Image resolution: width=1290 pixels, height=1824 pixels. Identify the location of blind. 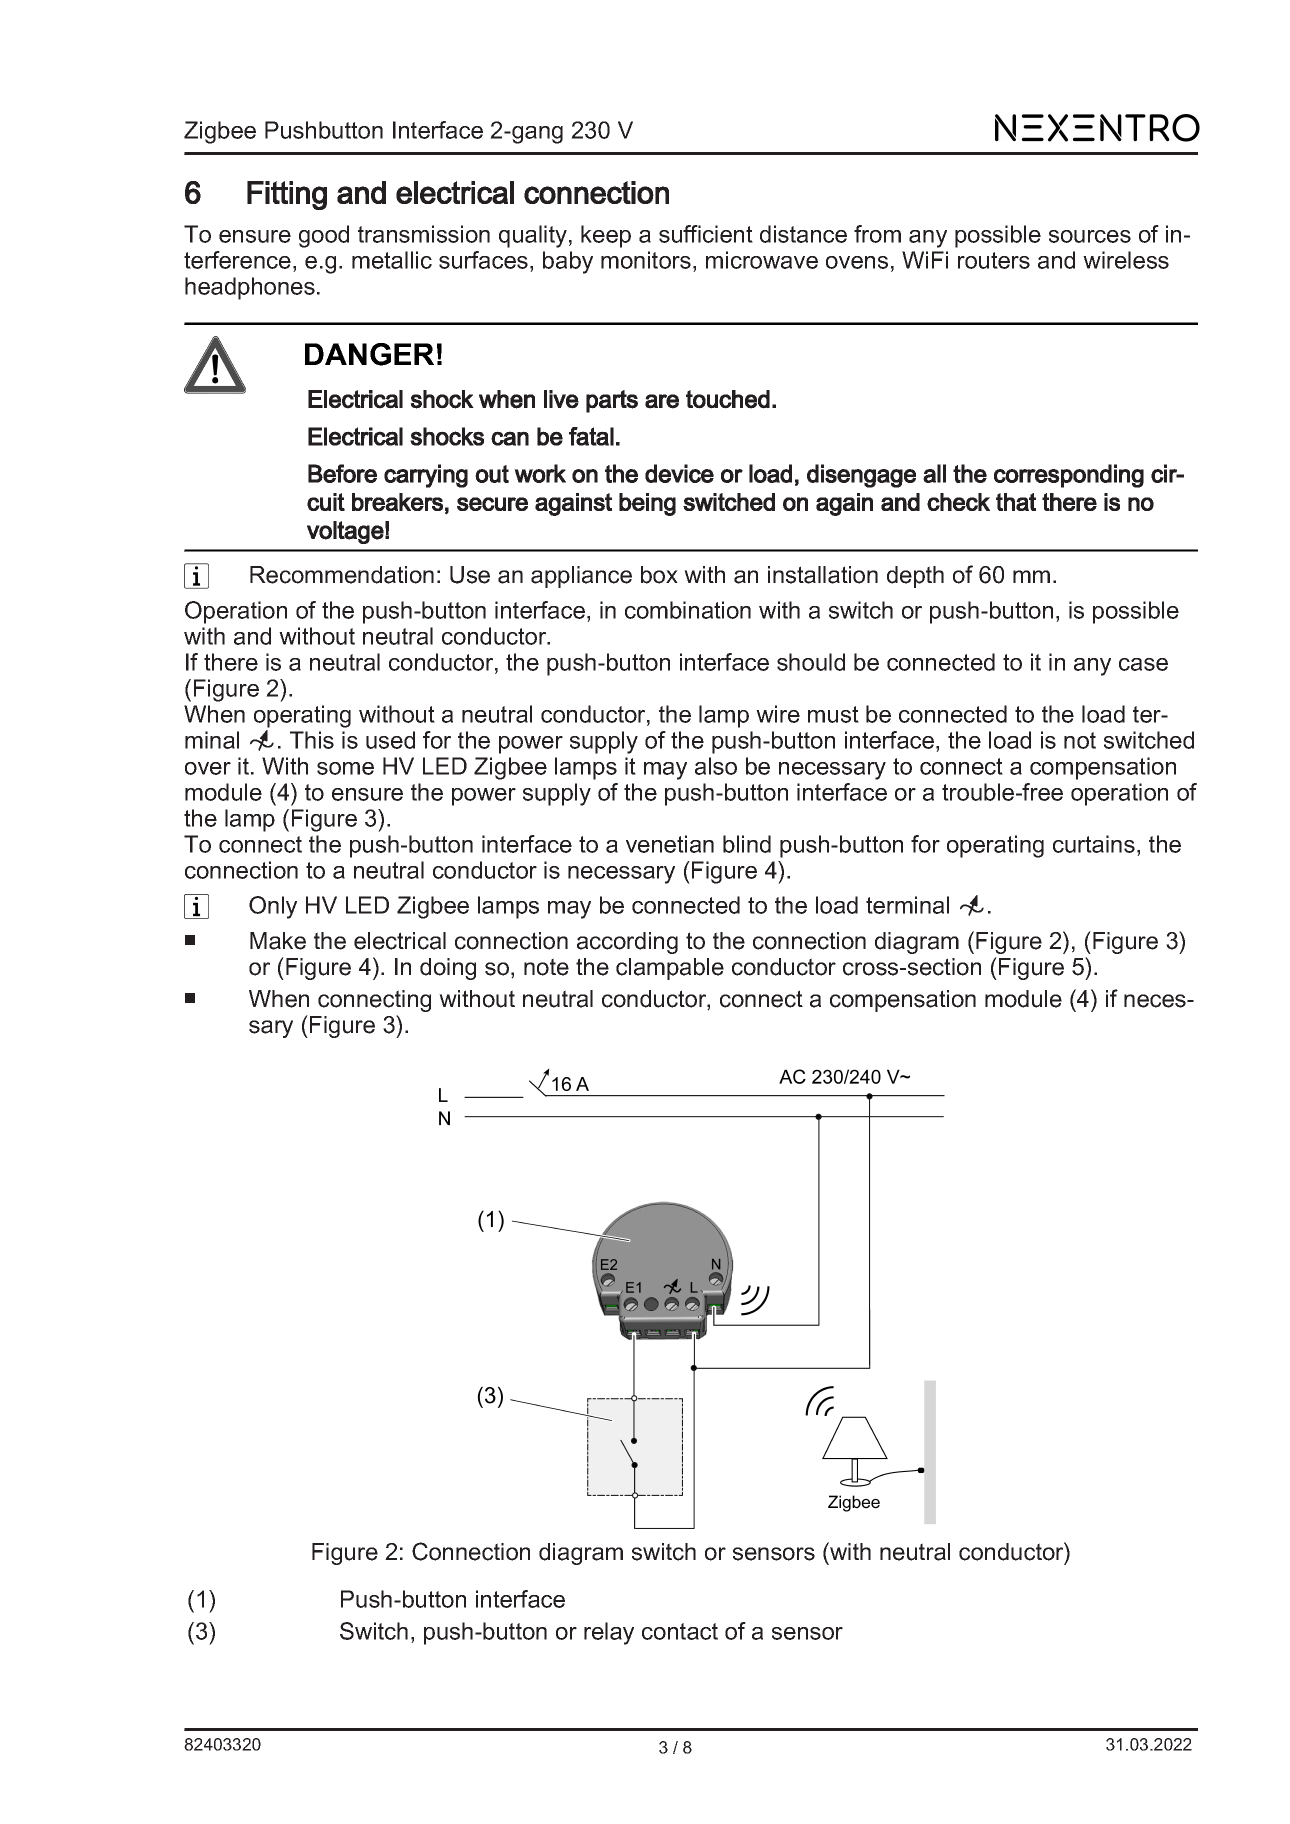
(747, 844).
